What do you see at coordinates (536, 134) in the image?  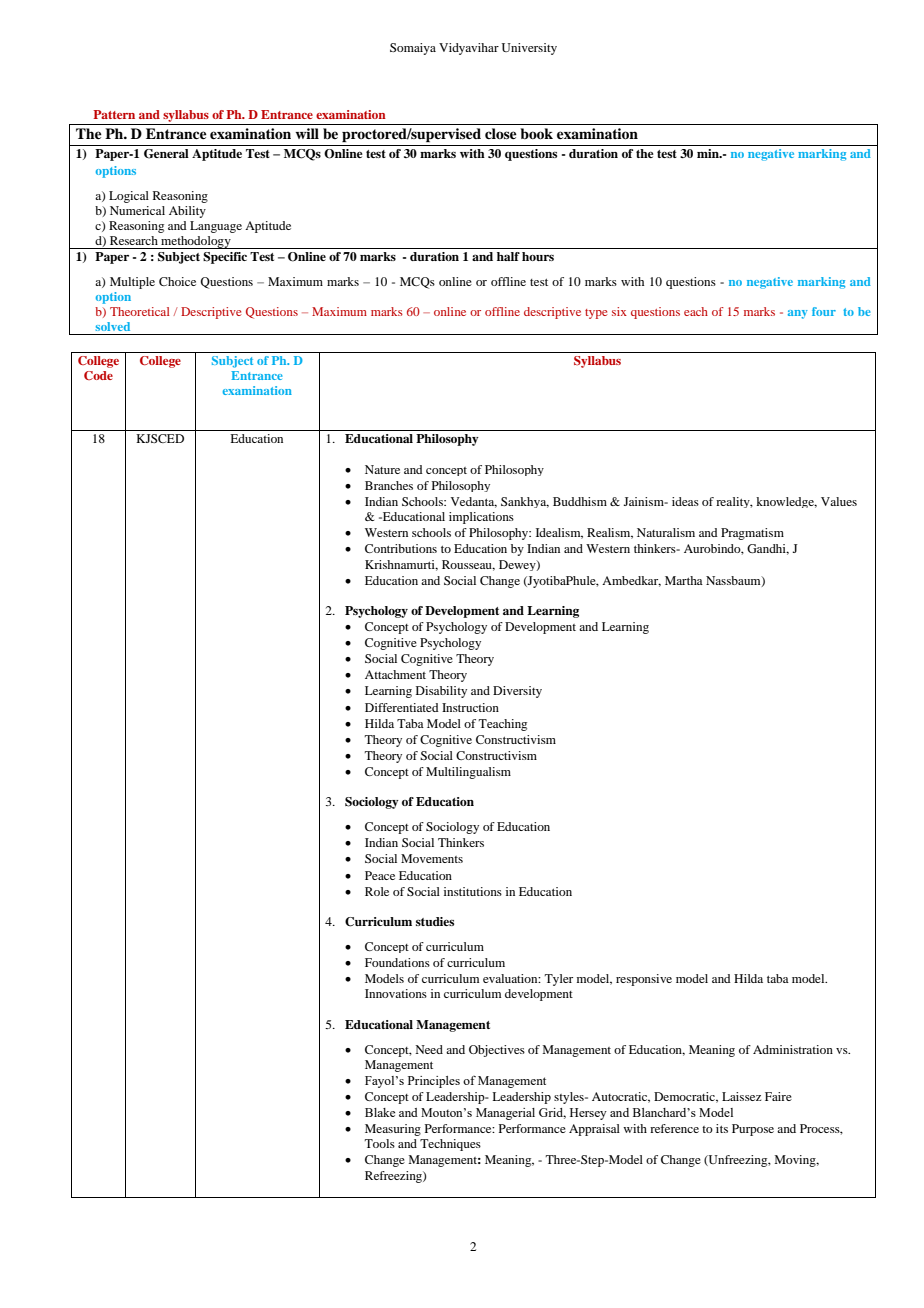 I see `book` at bounding box center [536, 134].
